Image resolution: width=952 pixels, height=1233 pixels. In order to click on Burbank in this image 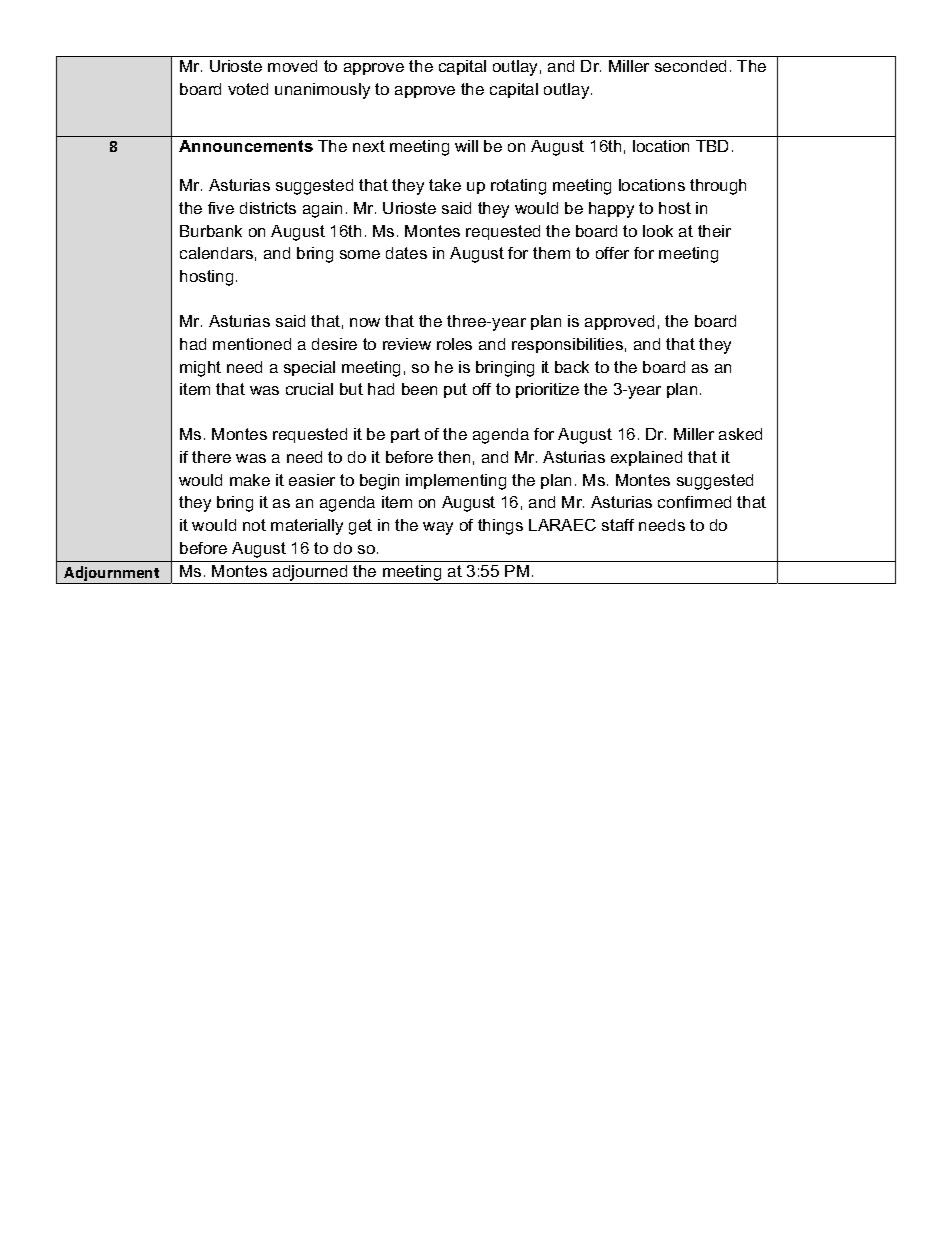, I will do `click(211, 231)`.
